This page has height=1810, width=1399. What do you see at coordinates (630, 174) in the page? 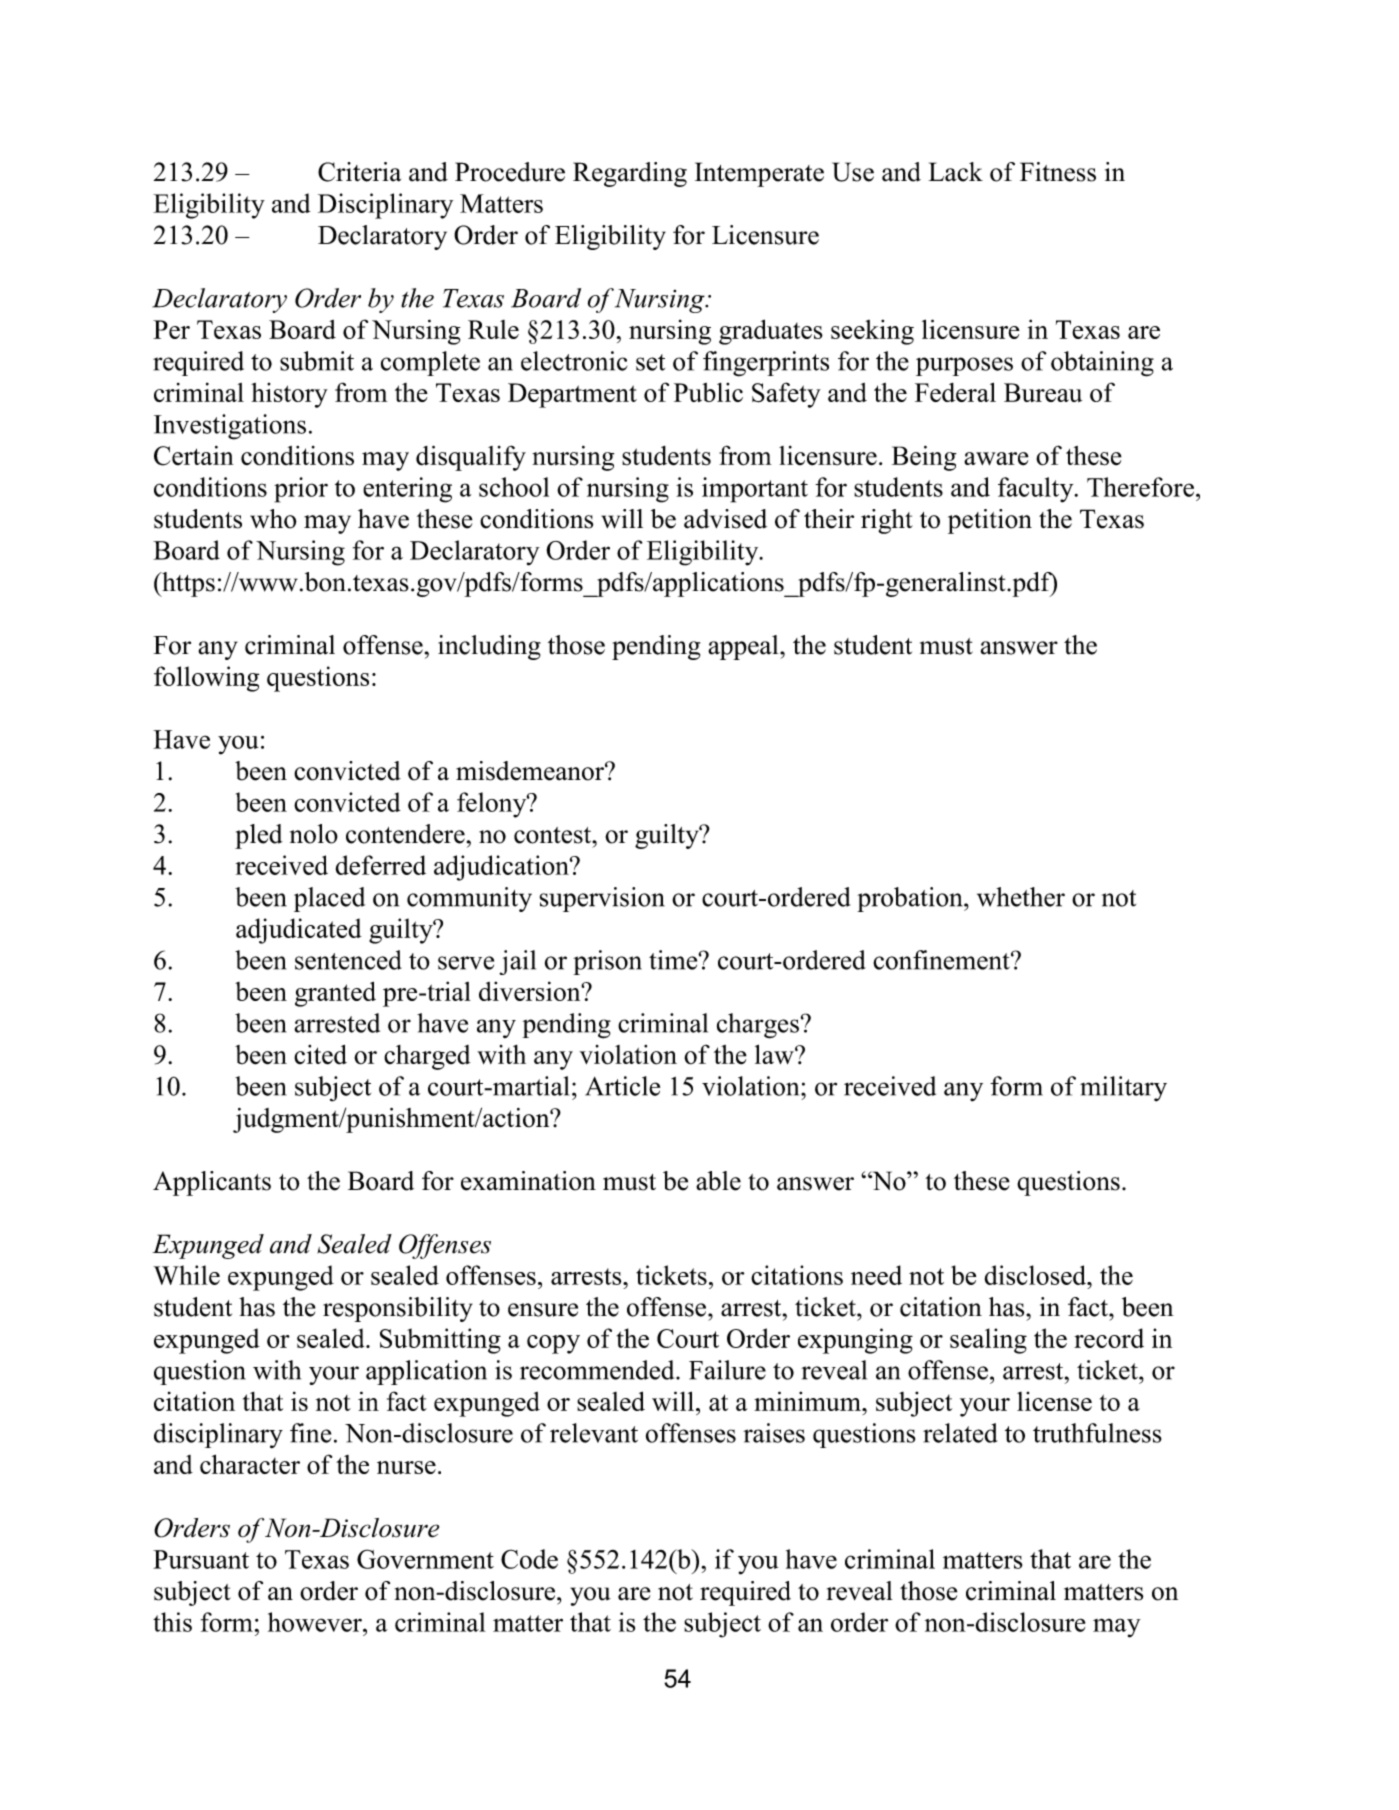
I see `Regarding` at bounding box center [630, 174].
